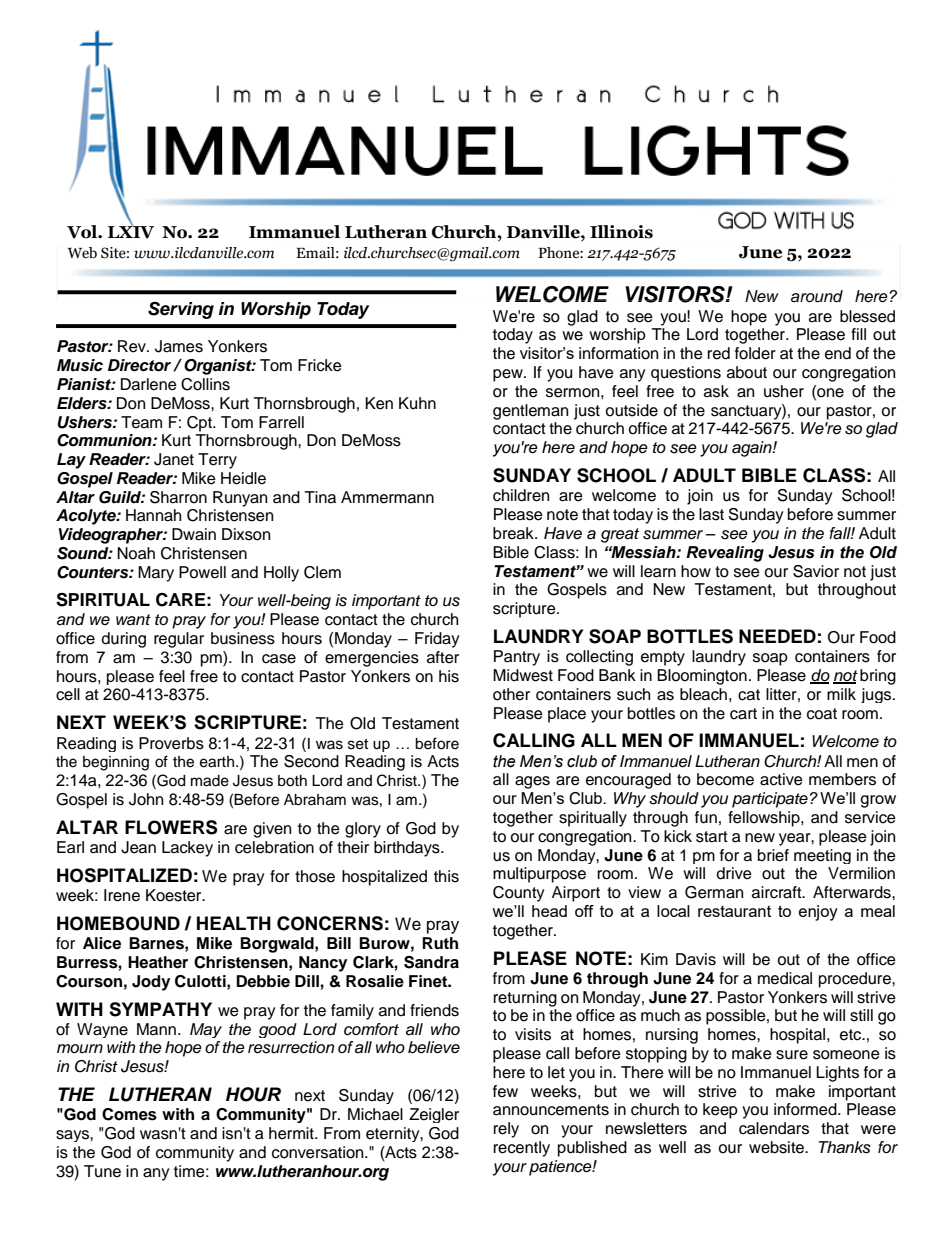 Image resolution: width=952 pixels, height=1233 pixels. What do you see at coordinates (136, 553) in the screenshot?
I see `Noah` at bounding box center [136, 553].
